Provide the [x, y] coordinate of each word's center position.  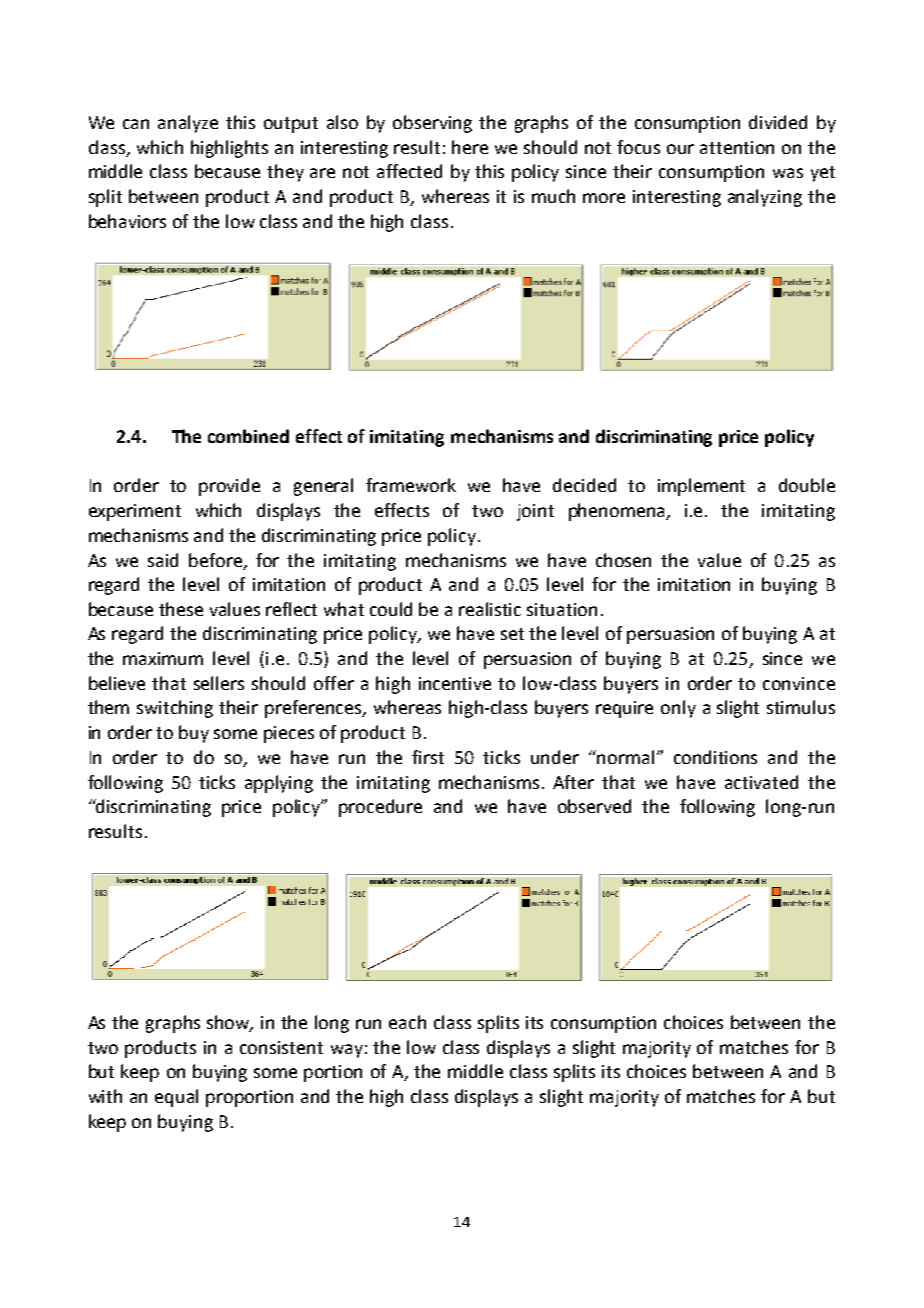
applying [279, 784]
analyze [188, 124]
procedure [380, 808]
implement [701, 487]
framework [411, 485]
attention [737, 147]
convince [799, 683]
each [407, 1022]
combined [248, 436]
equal [176, 1098]
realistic [490, 609]
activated [761, 782]
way [347, 1051]
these [181, 609]
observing [432, 124]
